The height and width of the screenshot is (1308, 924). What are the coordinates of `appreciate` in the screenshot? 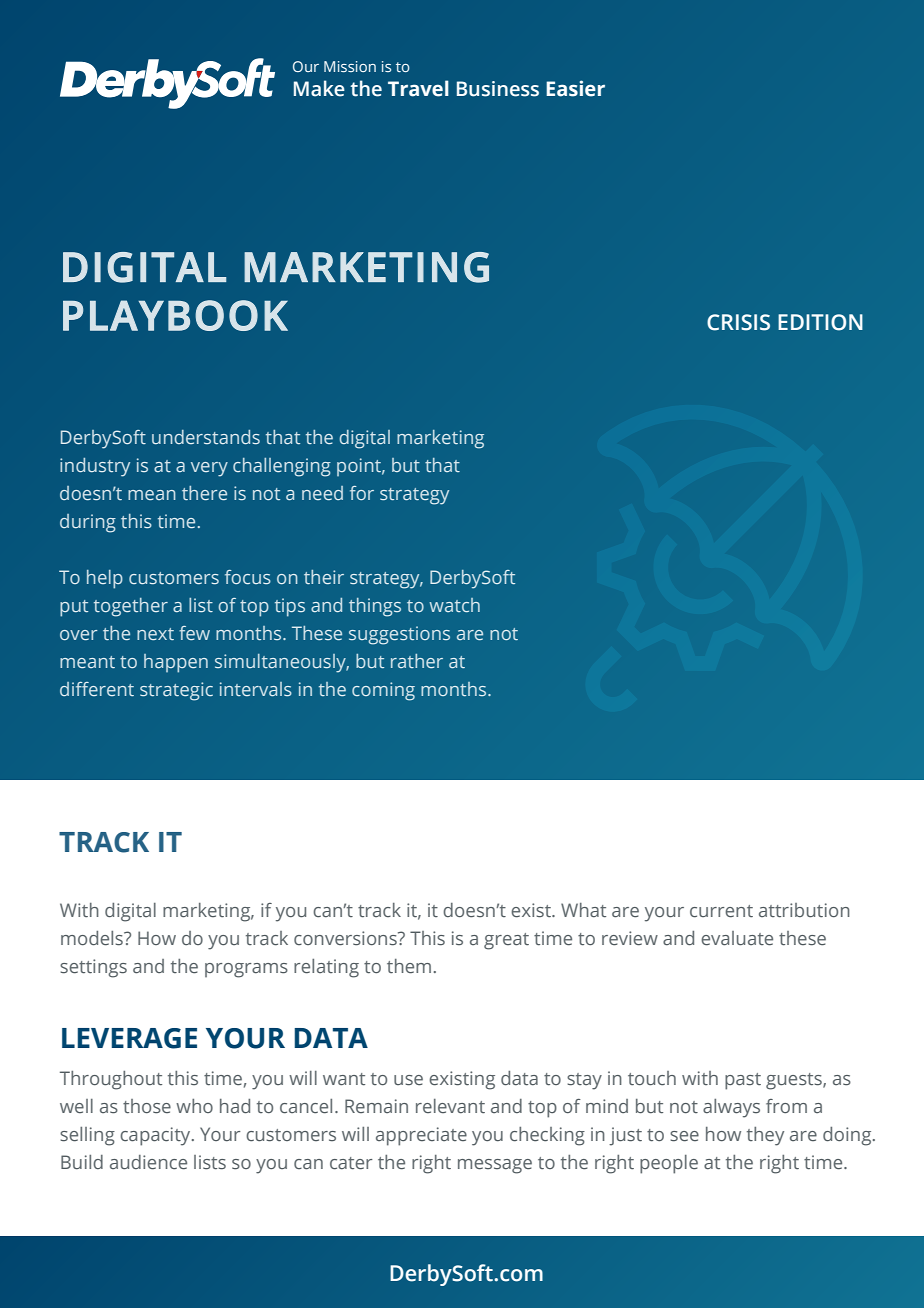 It's located at (421, 1136).
